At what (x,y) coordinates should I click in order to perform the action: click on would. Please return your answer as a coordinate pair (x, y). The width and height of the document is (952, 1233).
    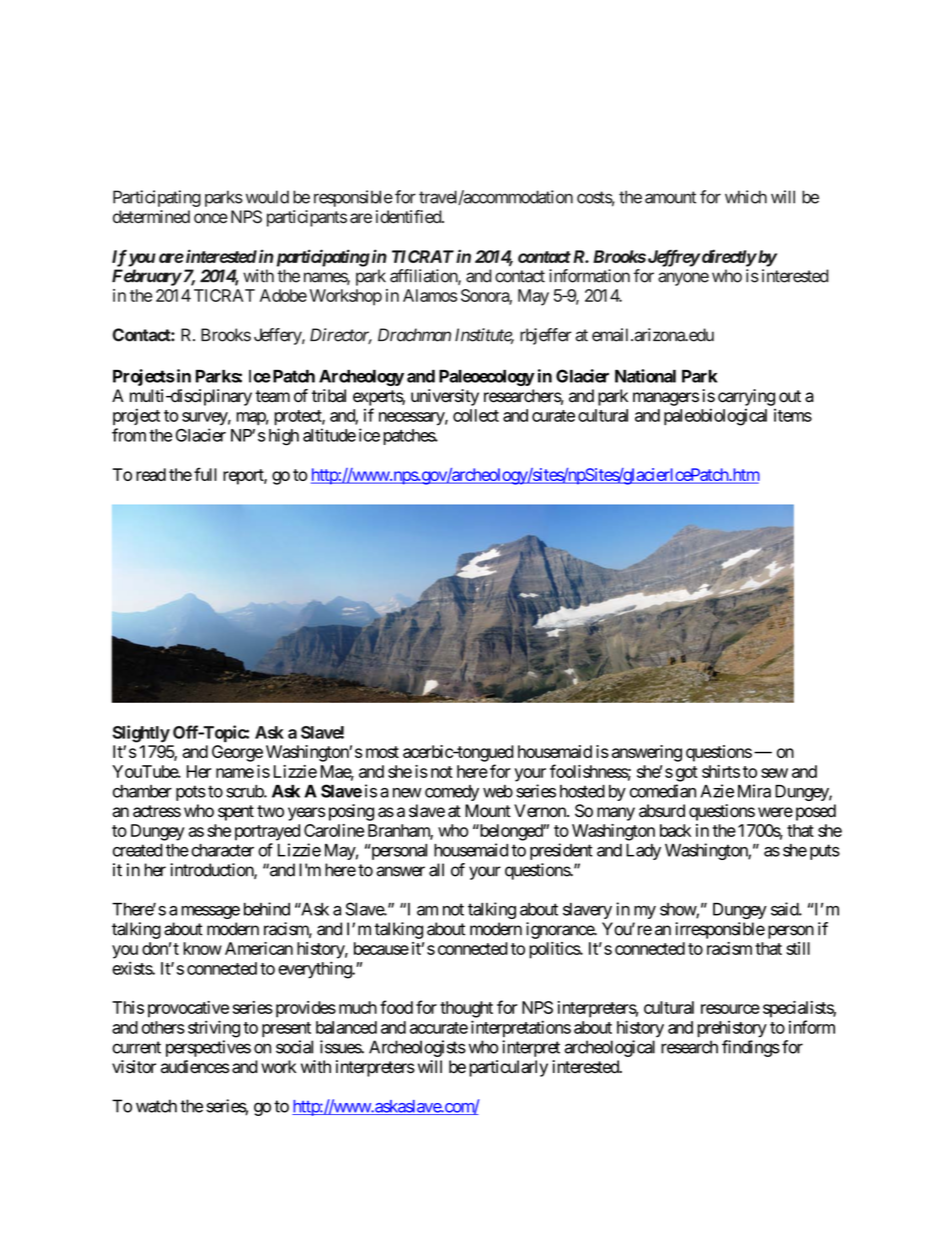
    Looking at the image, I should click on (267, 197).
